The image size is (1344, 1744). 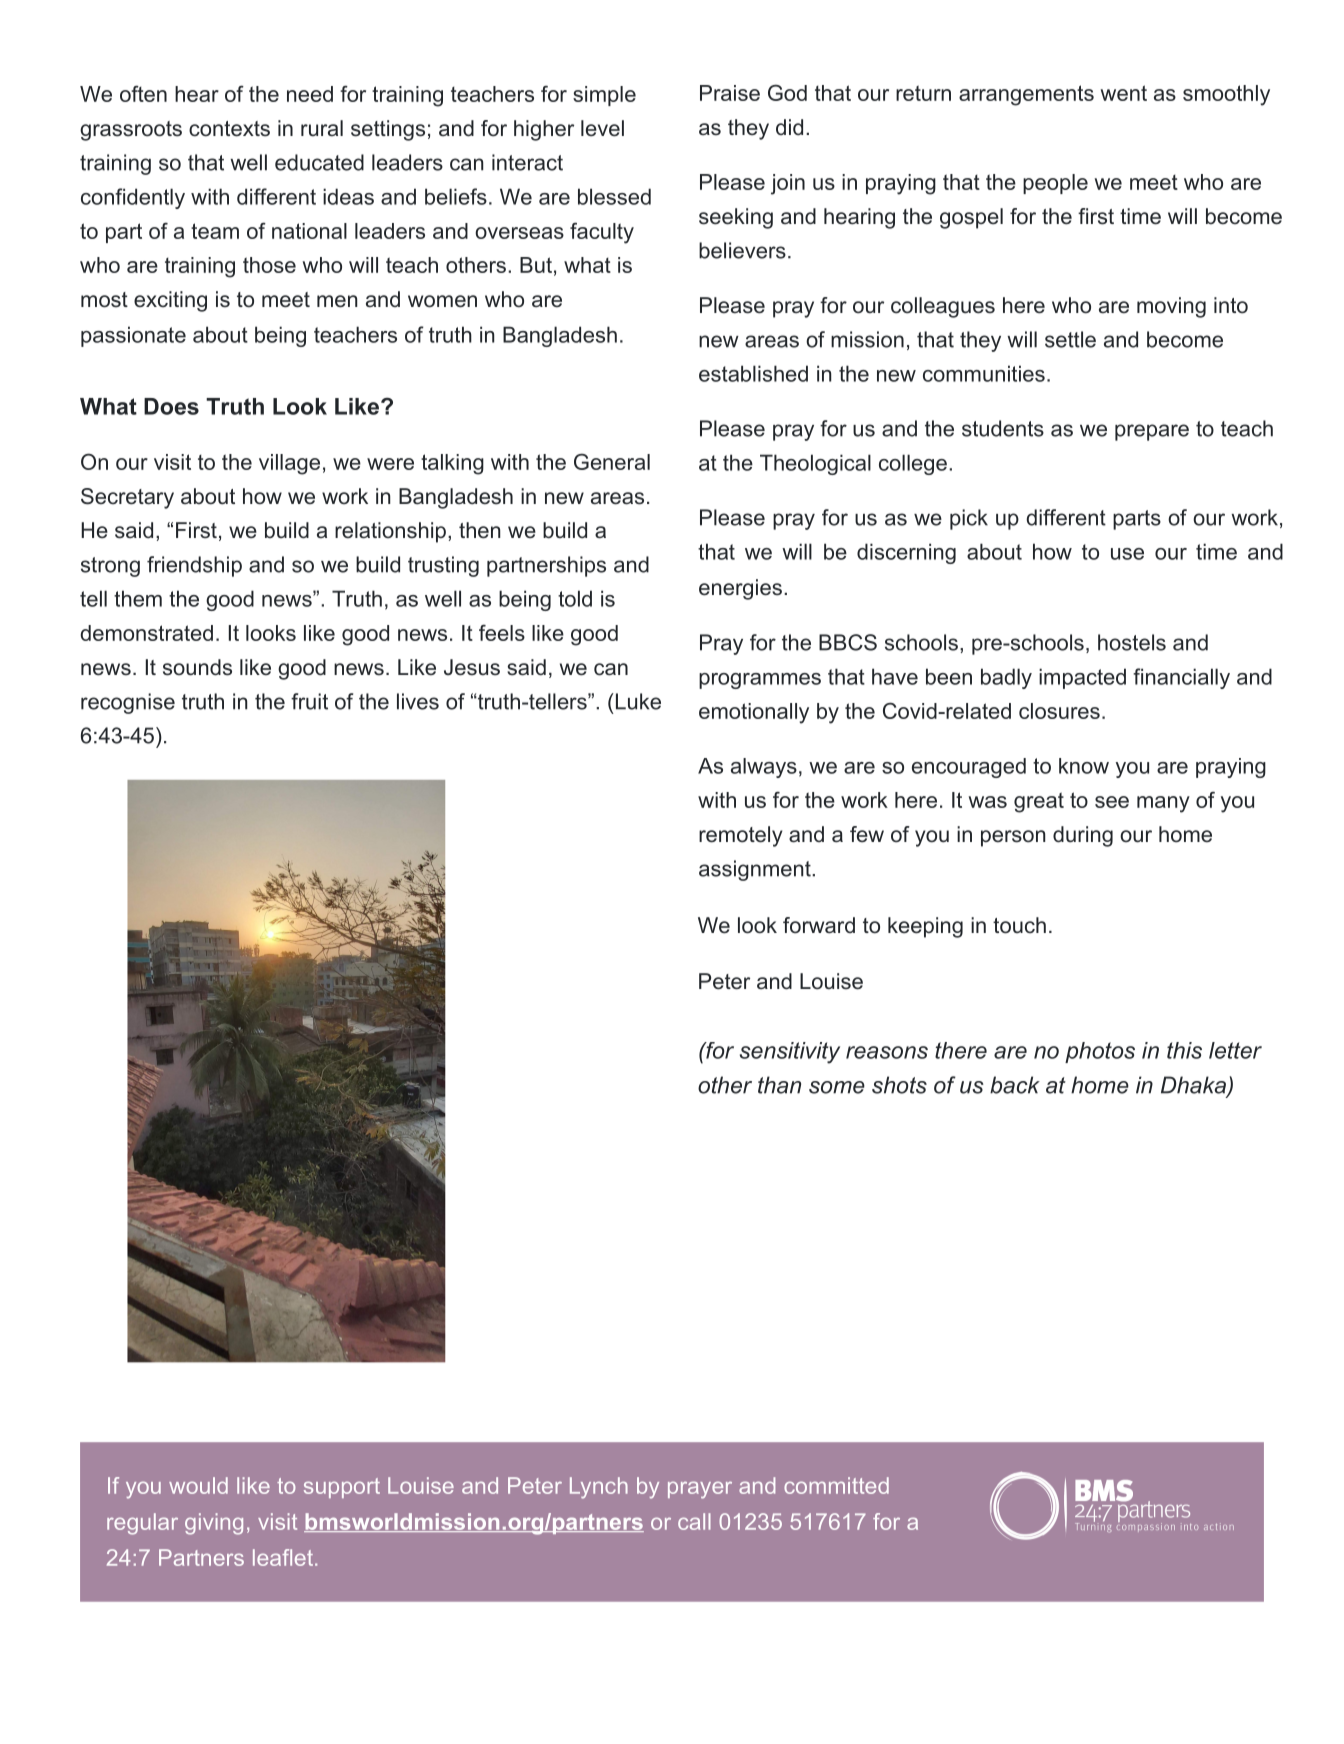 I want to click on went, so click(x=1124, y=93).
